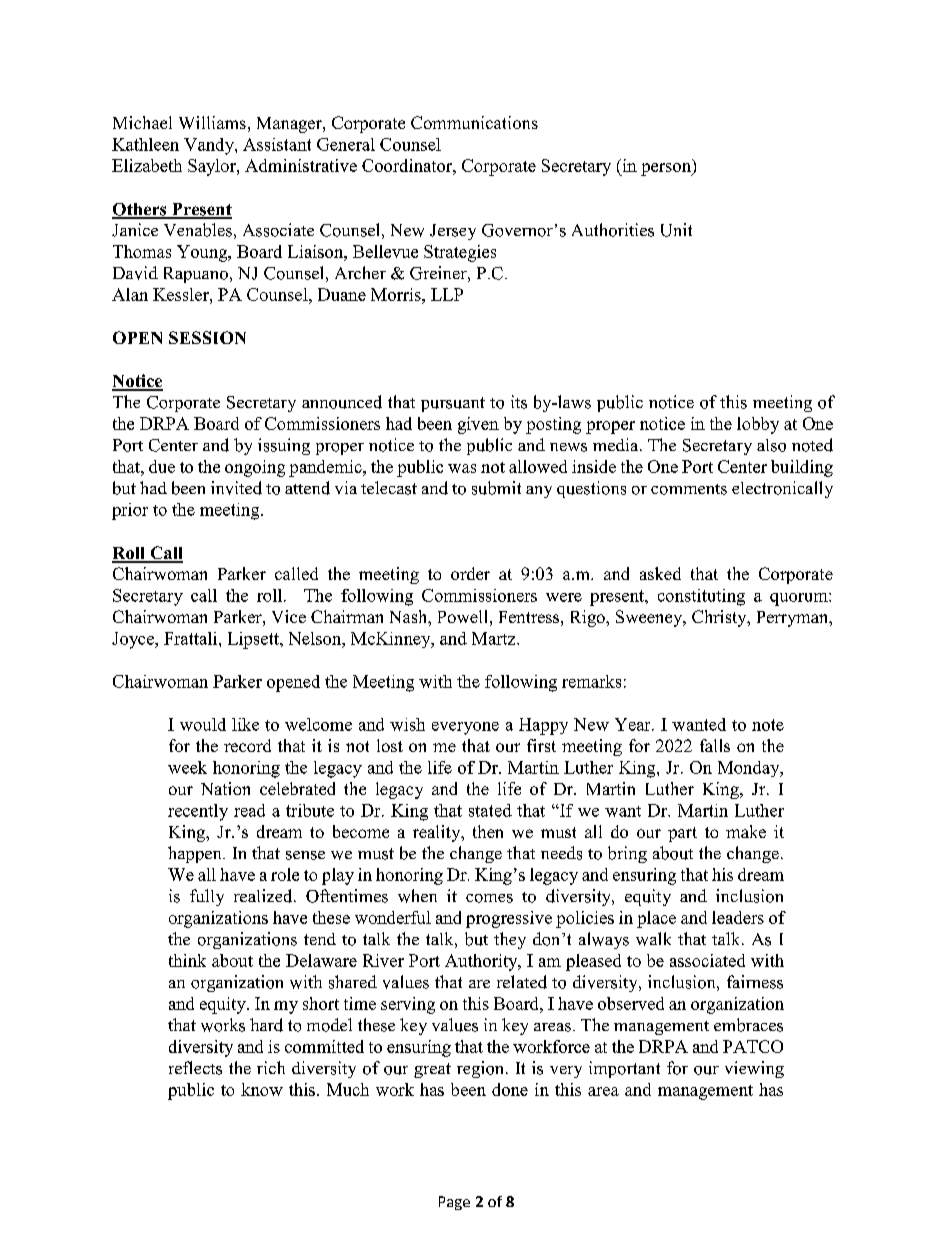 Image resolution: width=952 pixels, height=1233 pixels. What do you see at coordinates (755, 982) in the screenshot?
I see `fairness` at bounding box center [755, 982].
